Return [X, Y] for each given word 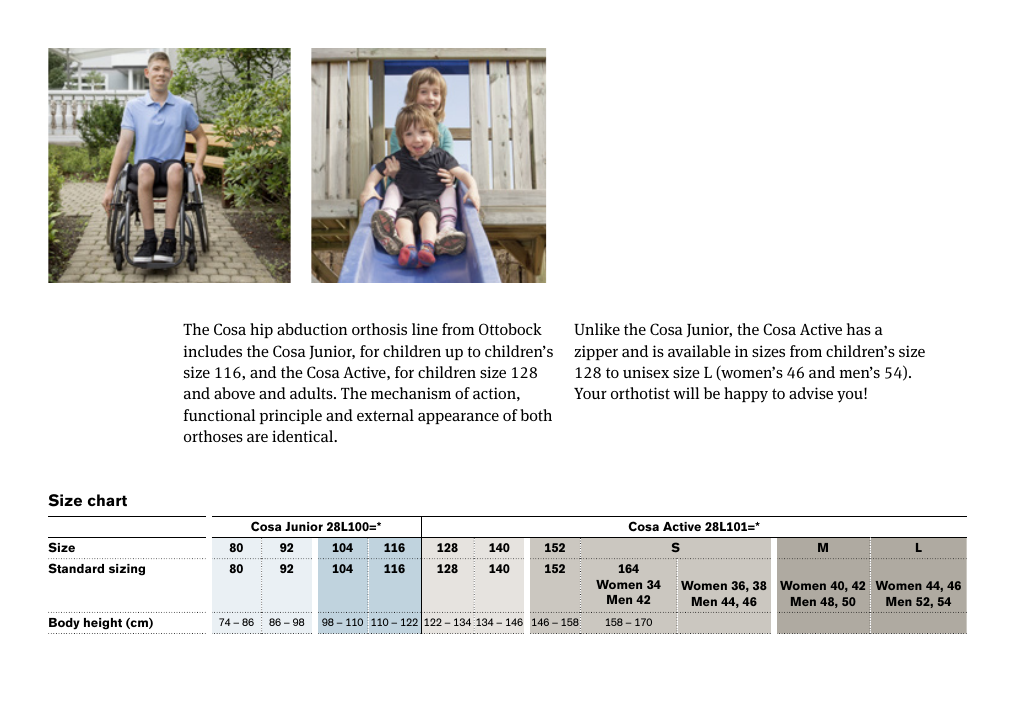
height [103, 624]
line [425, 329]
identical [304, 436]
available [699, 351]
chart [107, 500]
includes [213, 351]
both [536, 415]
